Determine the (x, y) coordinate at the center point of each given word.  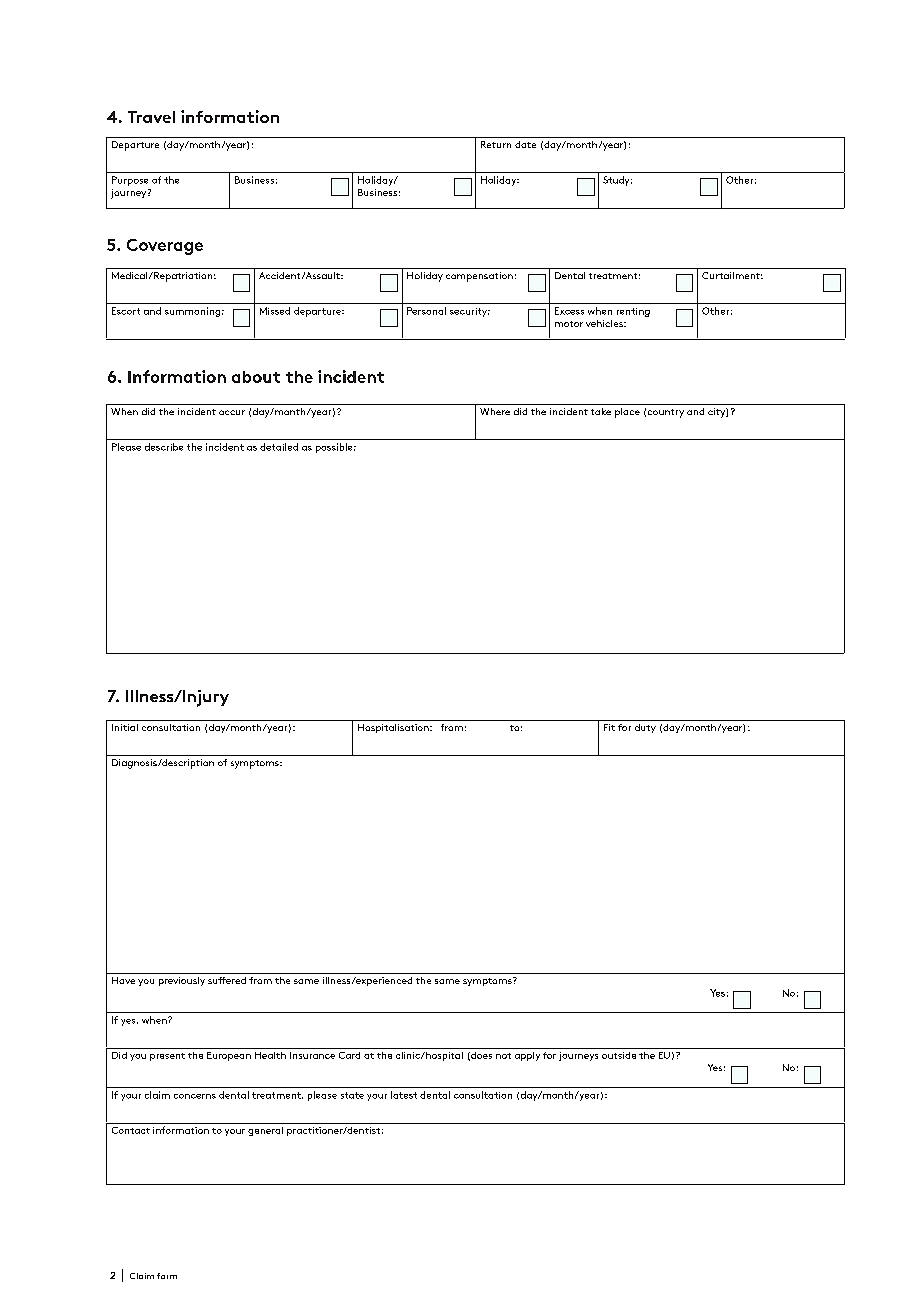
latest (404, 1095)
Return (496, 144)
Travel (151, 117)
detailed (279, 447)
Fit (609, 727)
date (525, 144)
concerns (195, 1096)
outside (619, 1055)
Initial (125, 727)
